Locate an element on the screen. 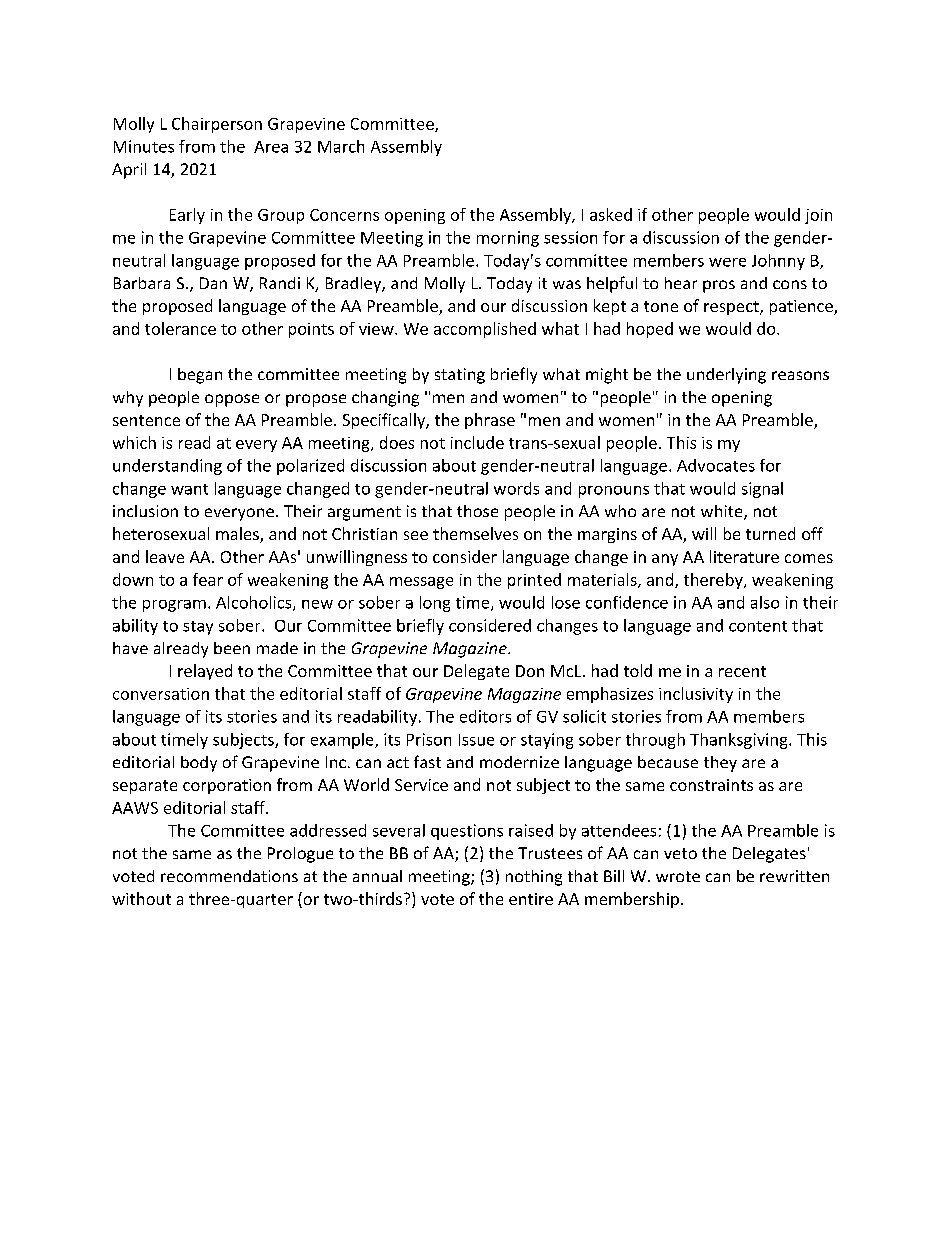 The height and width of the screenshot is (1233, 952). underlying is located at coordinates (726, 376).
